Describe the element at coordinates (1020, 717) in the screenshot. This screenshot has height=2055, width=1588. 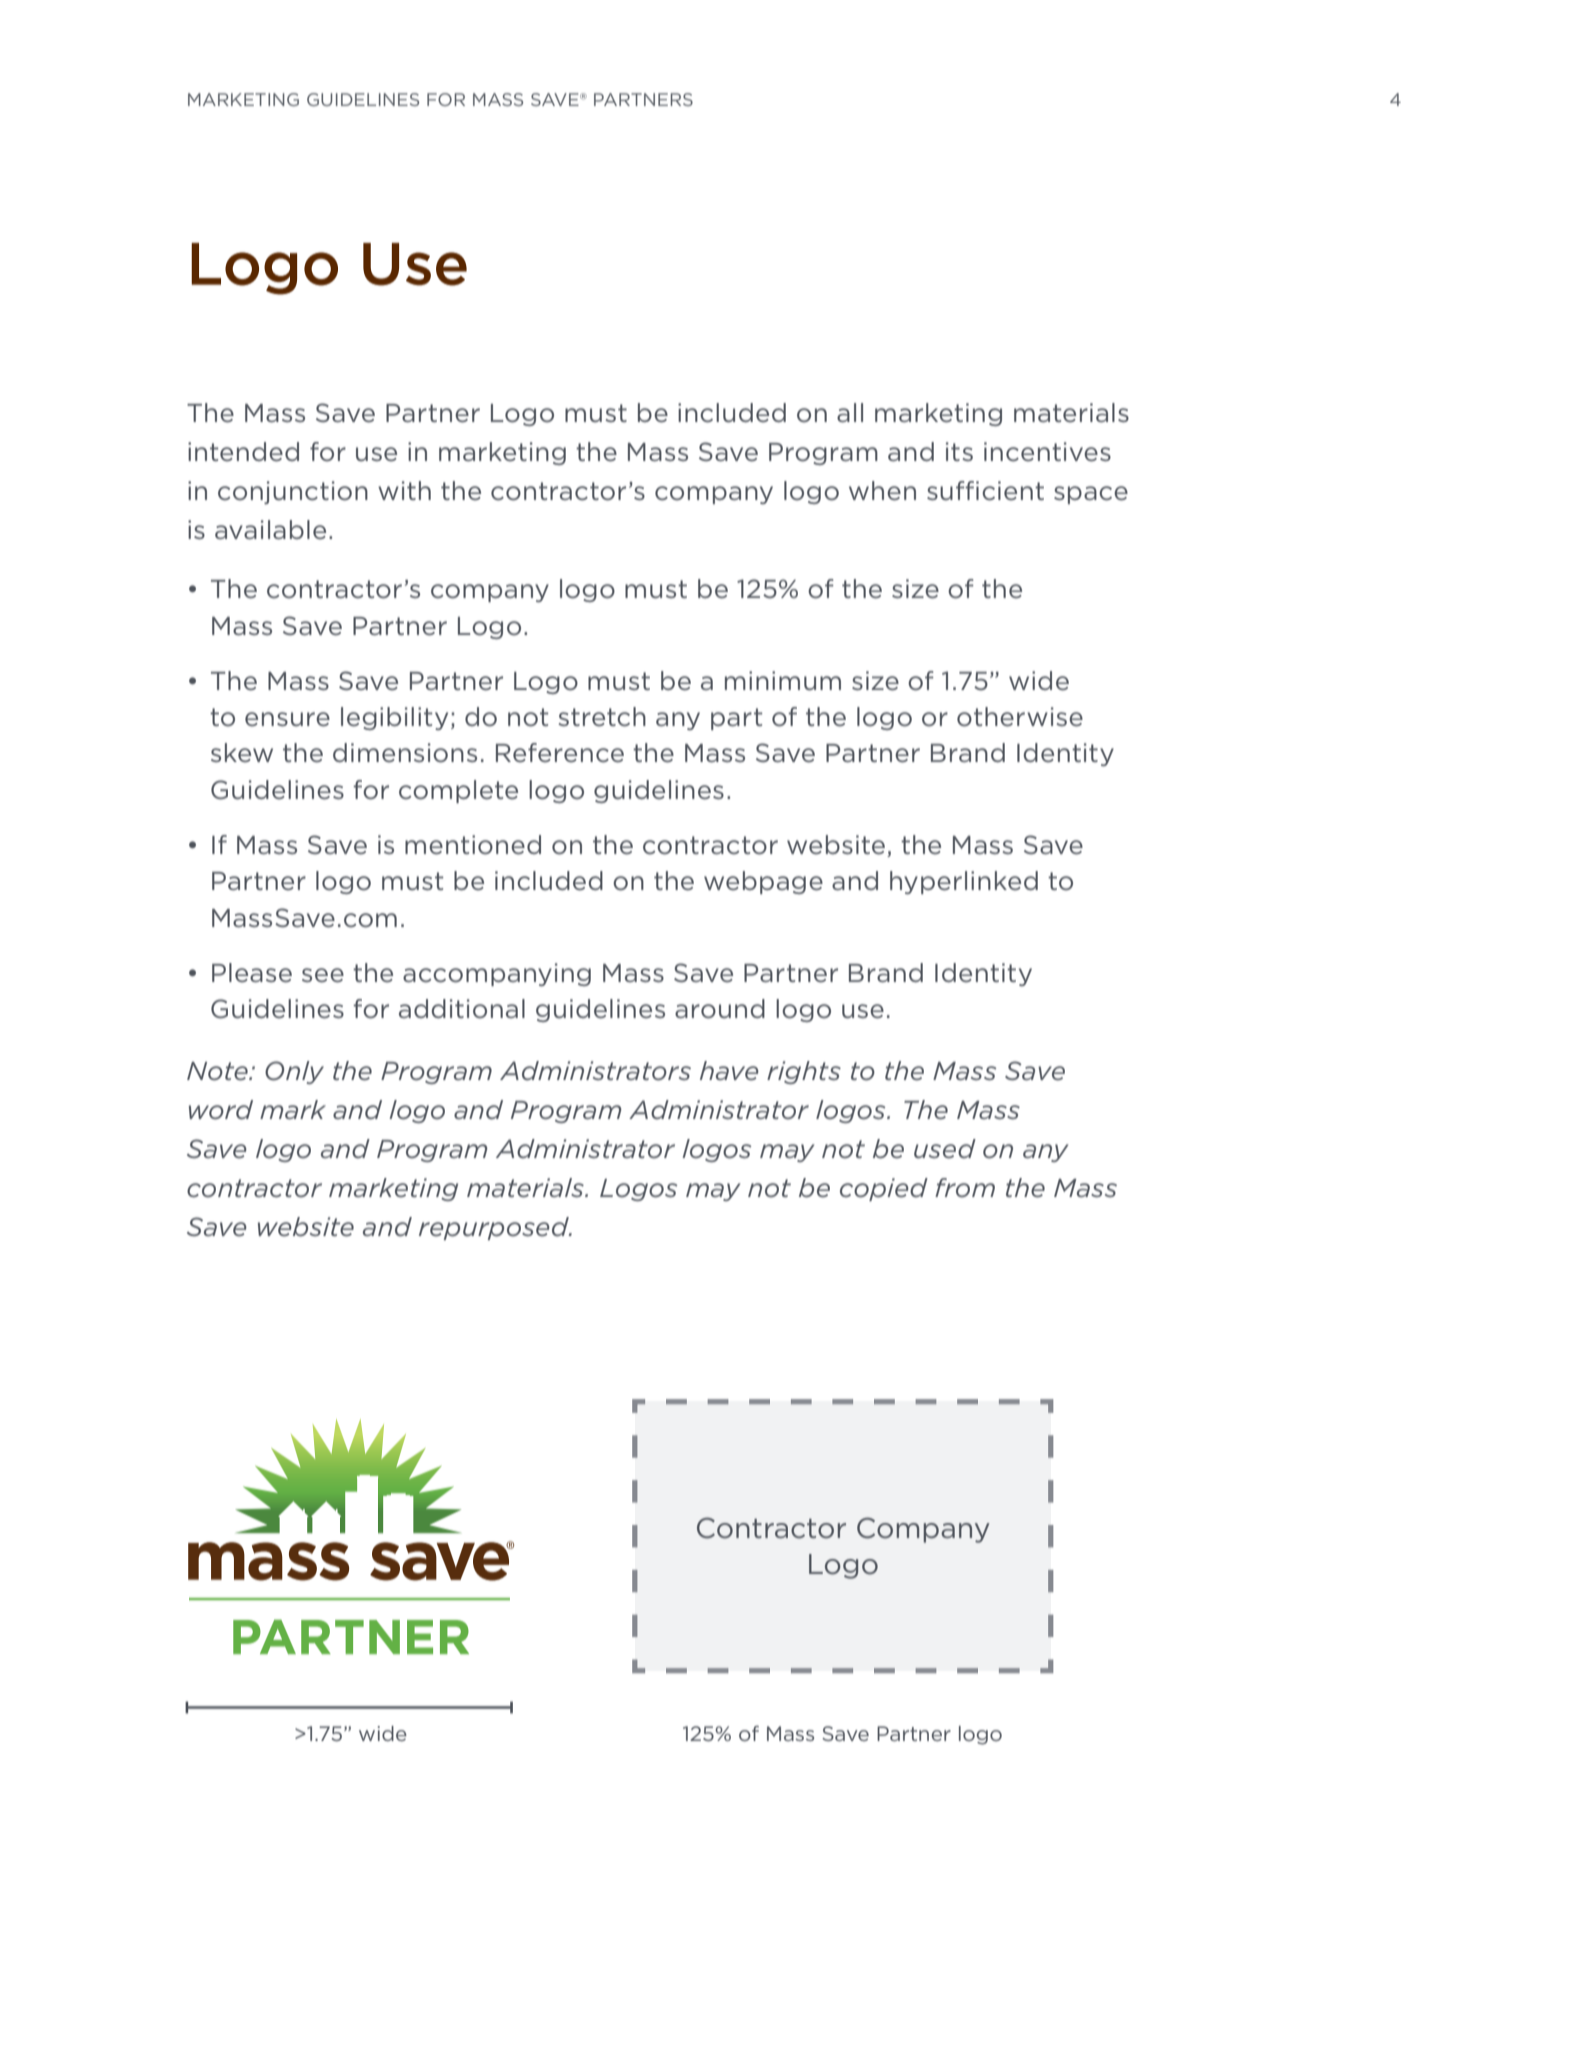
I see `otherwise` at that location.
